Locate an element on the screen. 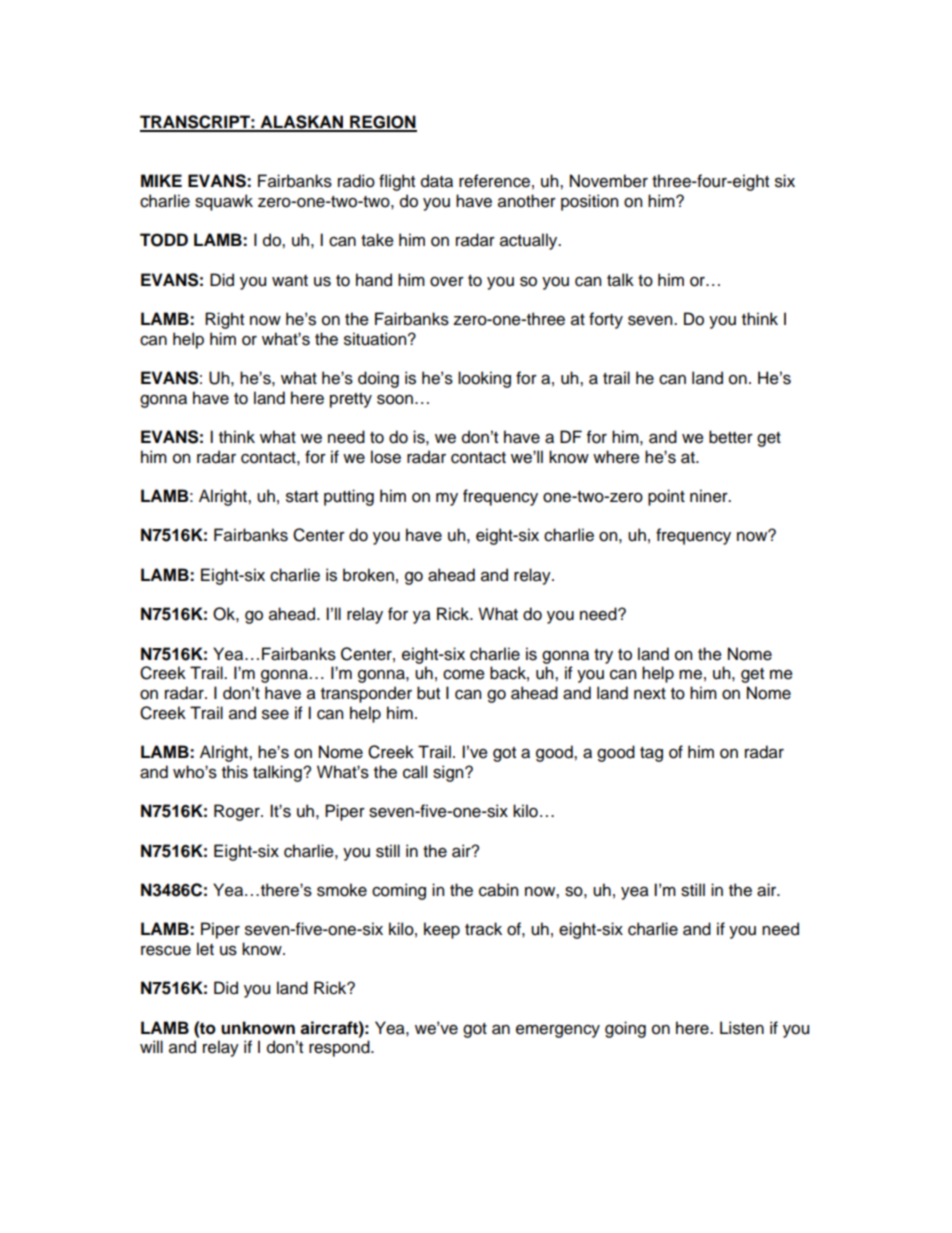 The image size is (952, 1233). squawk is located at coordinates (224, 202).
